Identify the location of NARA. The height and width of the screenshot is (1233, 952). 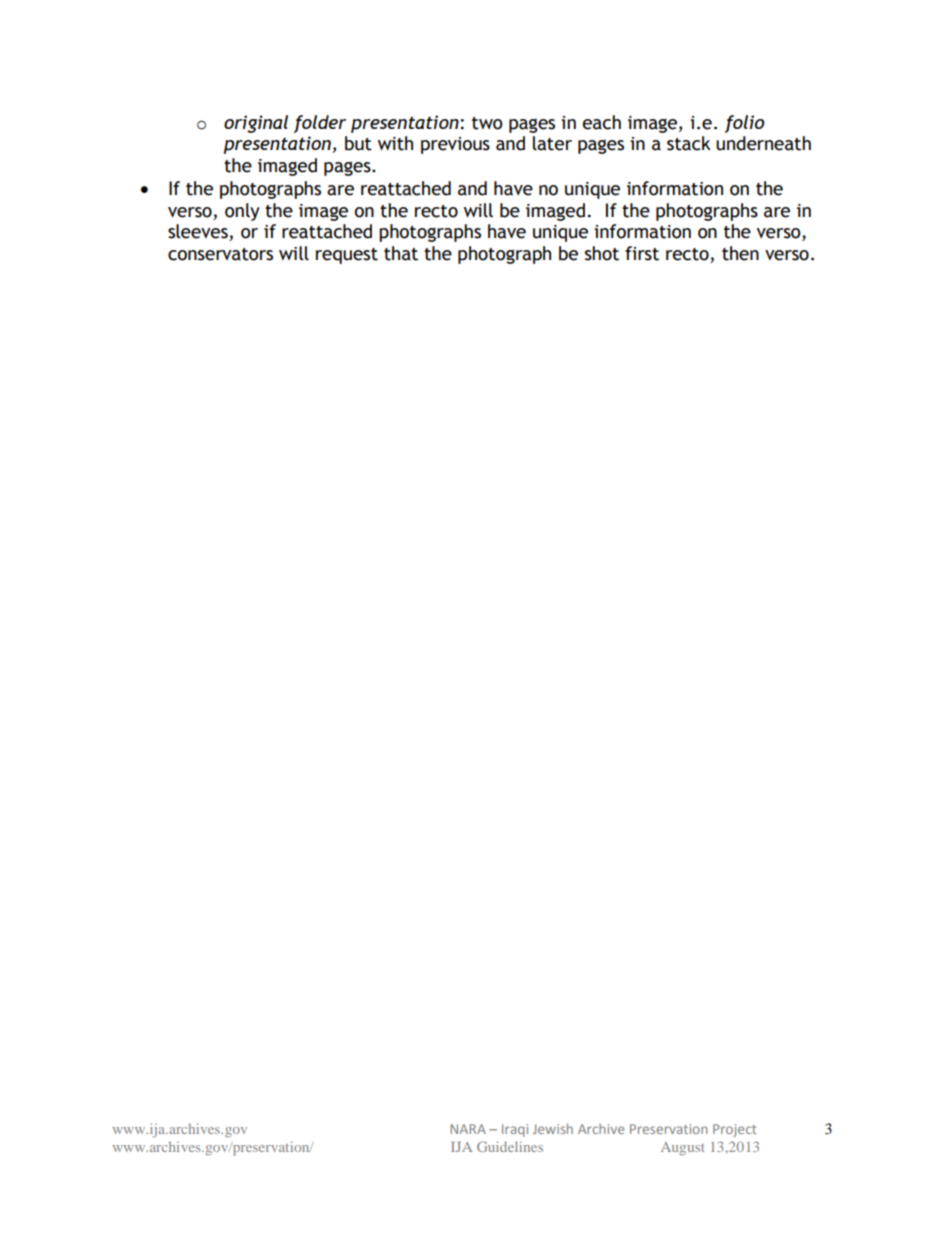
(468, 1129).
